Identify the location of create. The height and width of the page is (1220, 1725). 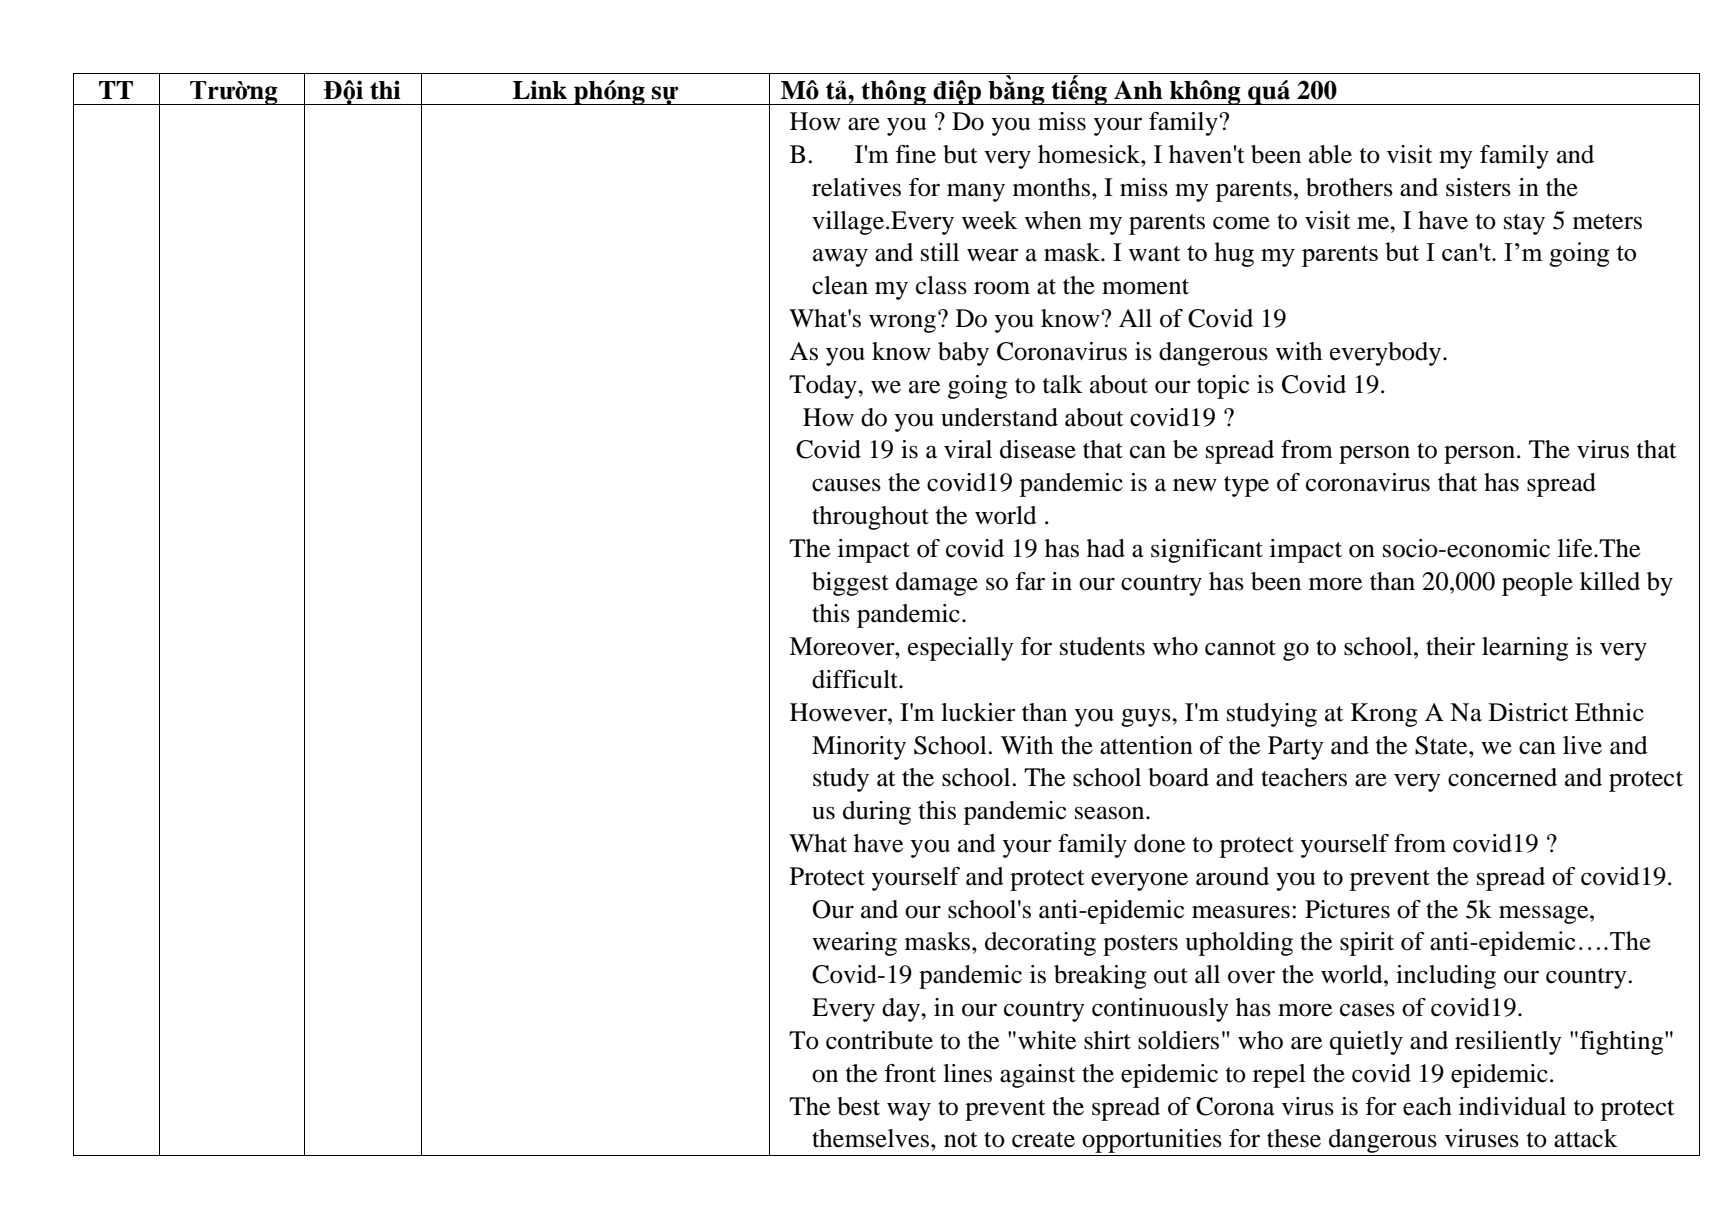
(1043, 1140).
